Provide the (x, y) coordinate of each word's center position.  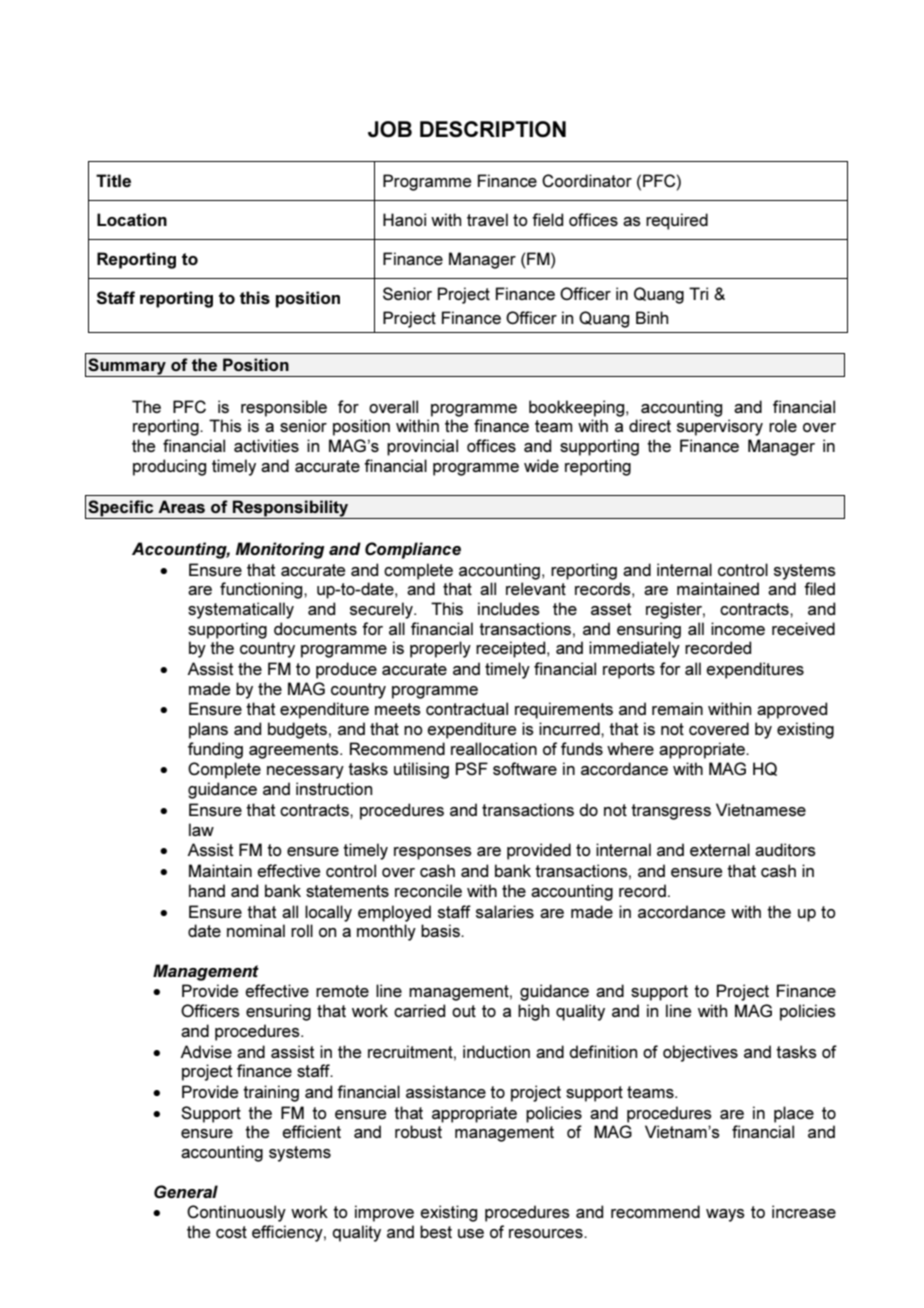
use (471, 1233)
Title (113, 180)
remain (677, 708)
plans (208, 730)
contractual (467, 708)
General (186, 1191)
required (677, 221)
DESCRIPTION (493, 129)
